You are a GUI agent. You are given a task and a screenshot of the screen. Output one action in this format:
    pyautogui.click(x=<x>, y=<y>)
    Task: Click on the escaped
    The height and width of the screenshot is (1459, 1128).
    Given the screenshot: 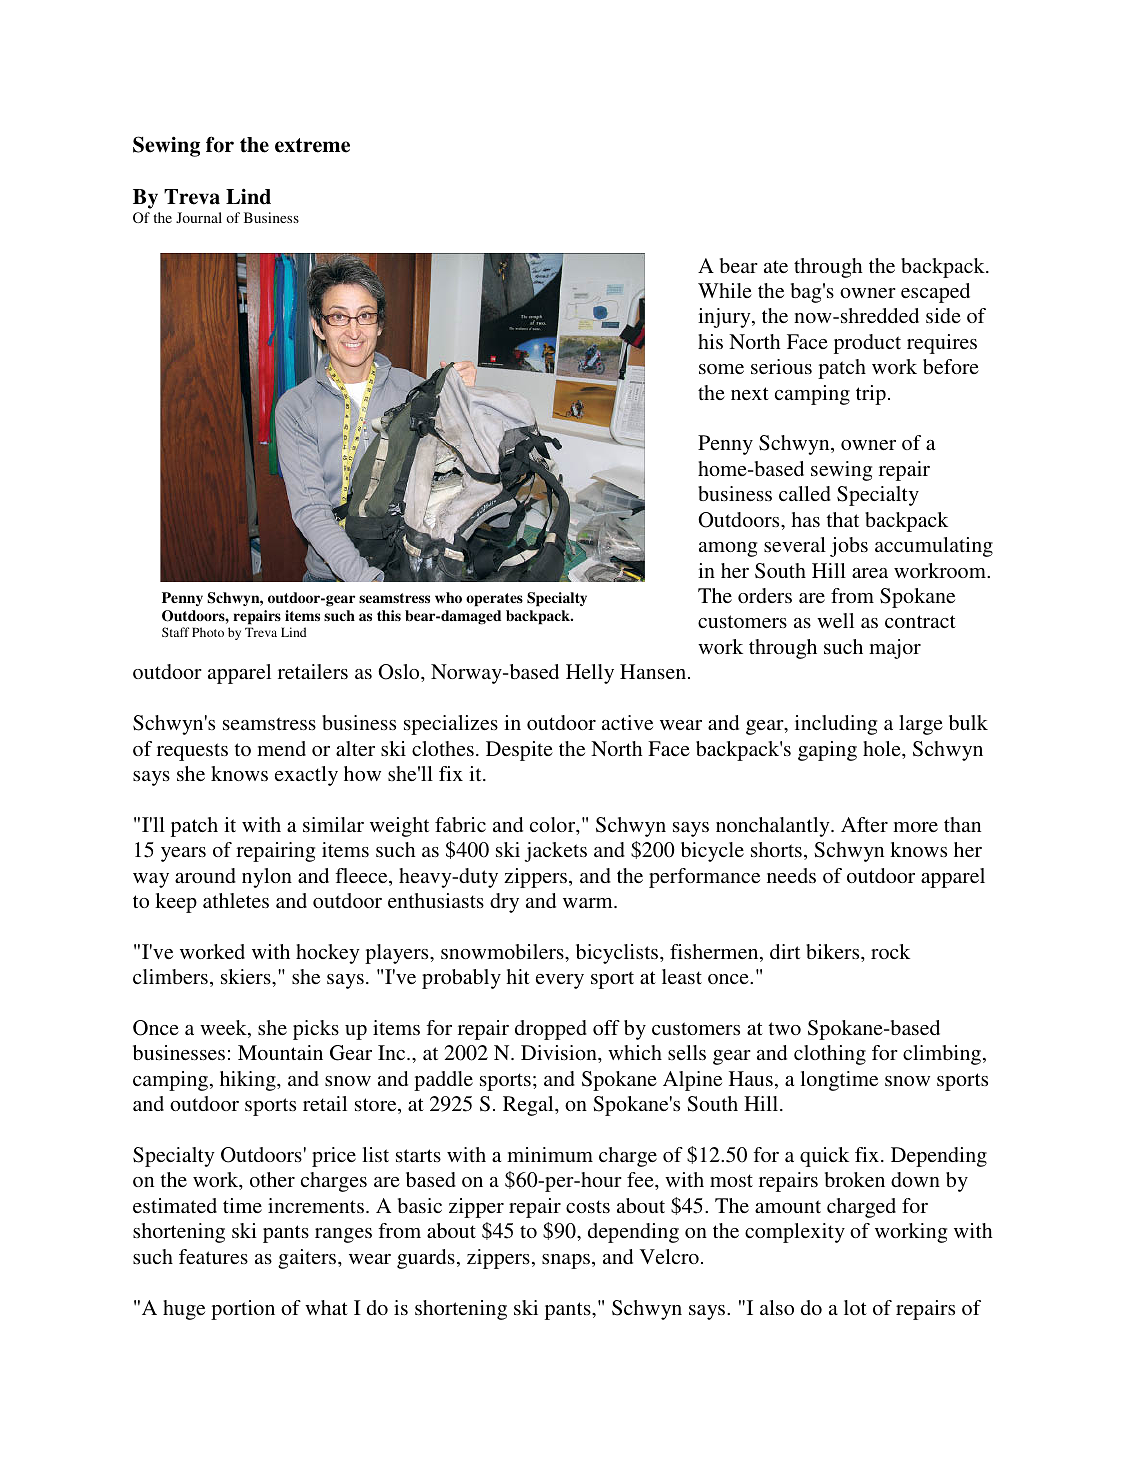 What is the action you would take?
    pyautogui.click(x=935, y=293)
